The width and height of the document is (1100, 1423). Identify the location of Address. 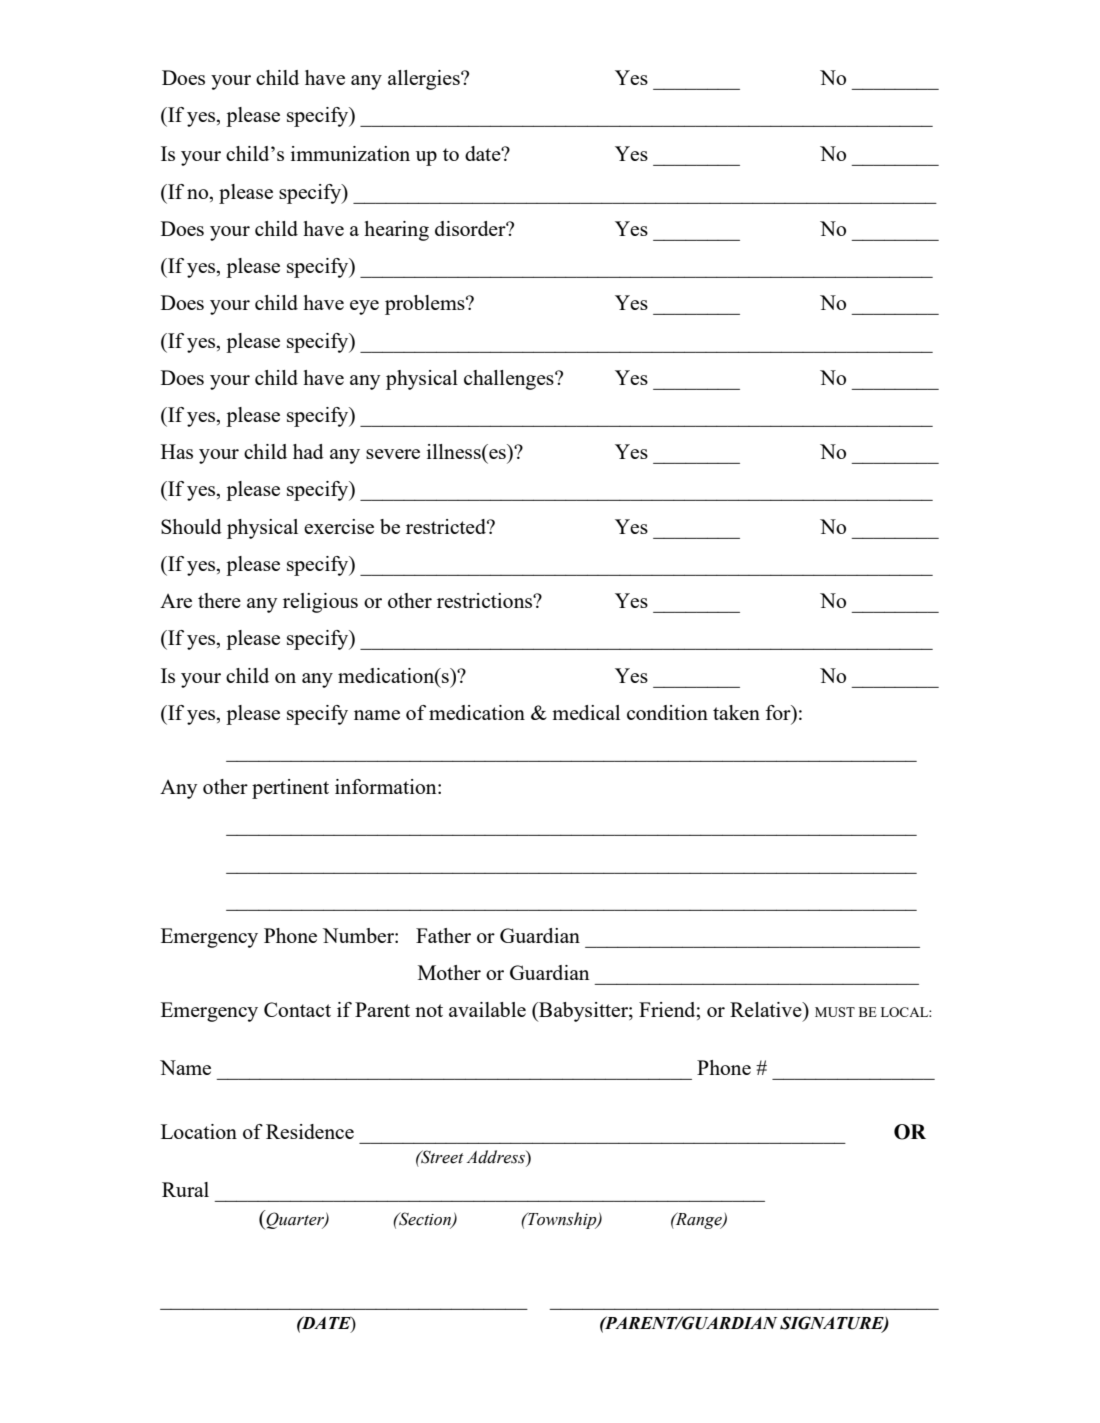
(496, 1157).
